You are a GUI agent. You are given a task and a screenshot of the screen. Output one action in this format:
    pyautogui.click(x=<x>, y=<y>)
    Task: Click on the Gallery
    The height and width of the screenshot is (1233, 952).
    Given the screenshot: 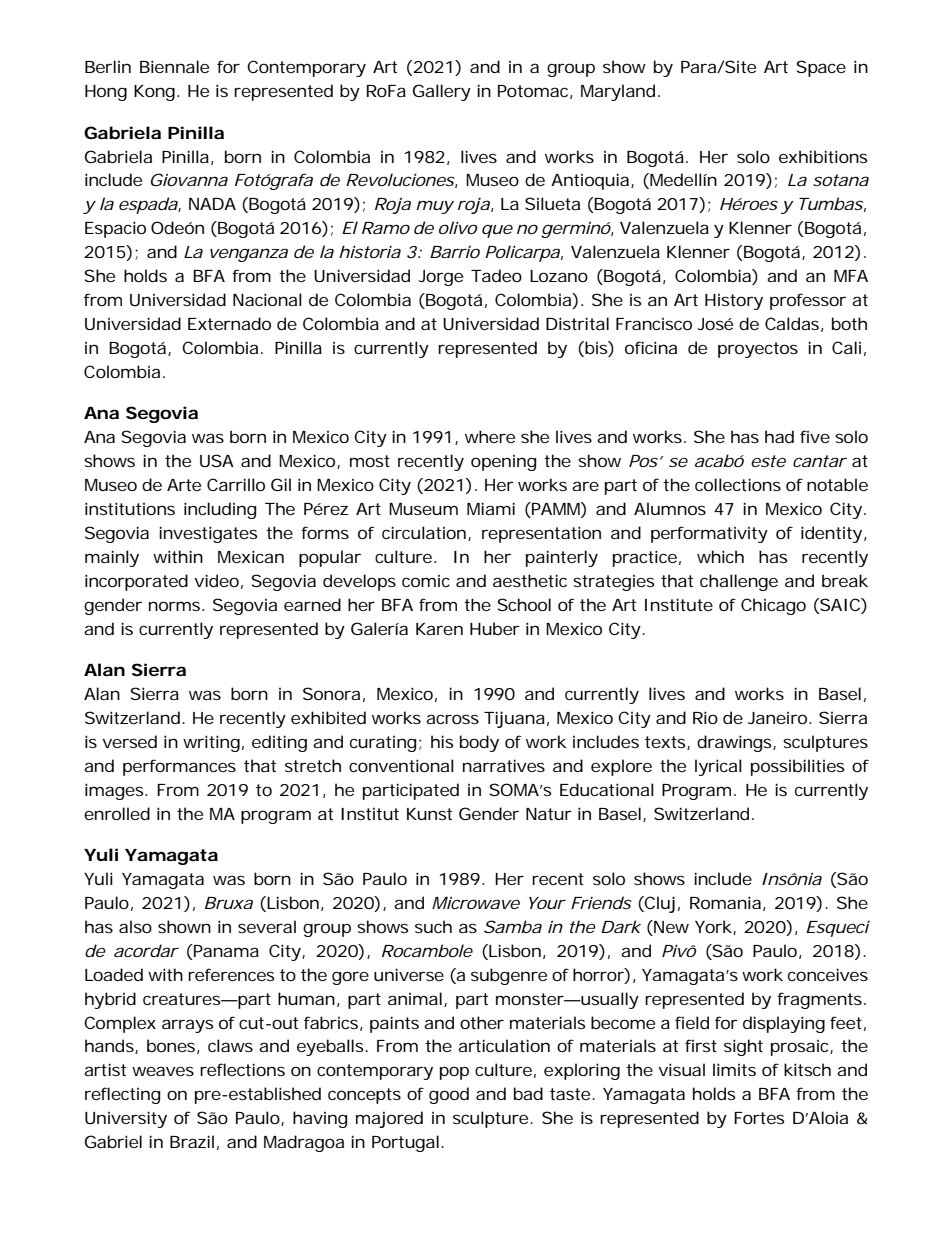 What is the action you would take?
    pyautogui.click(x=442, y=92)
